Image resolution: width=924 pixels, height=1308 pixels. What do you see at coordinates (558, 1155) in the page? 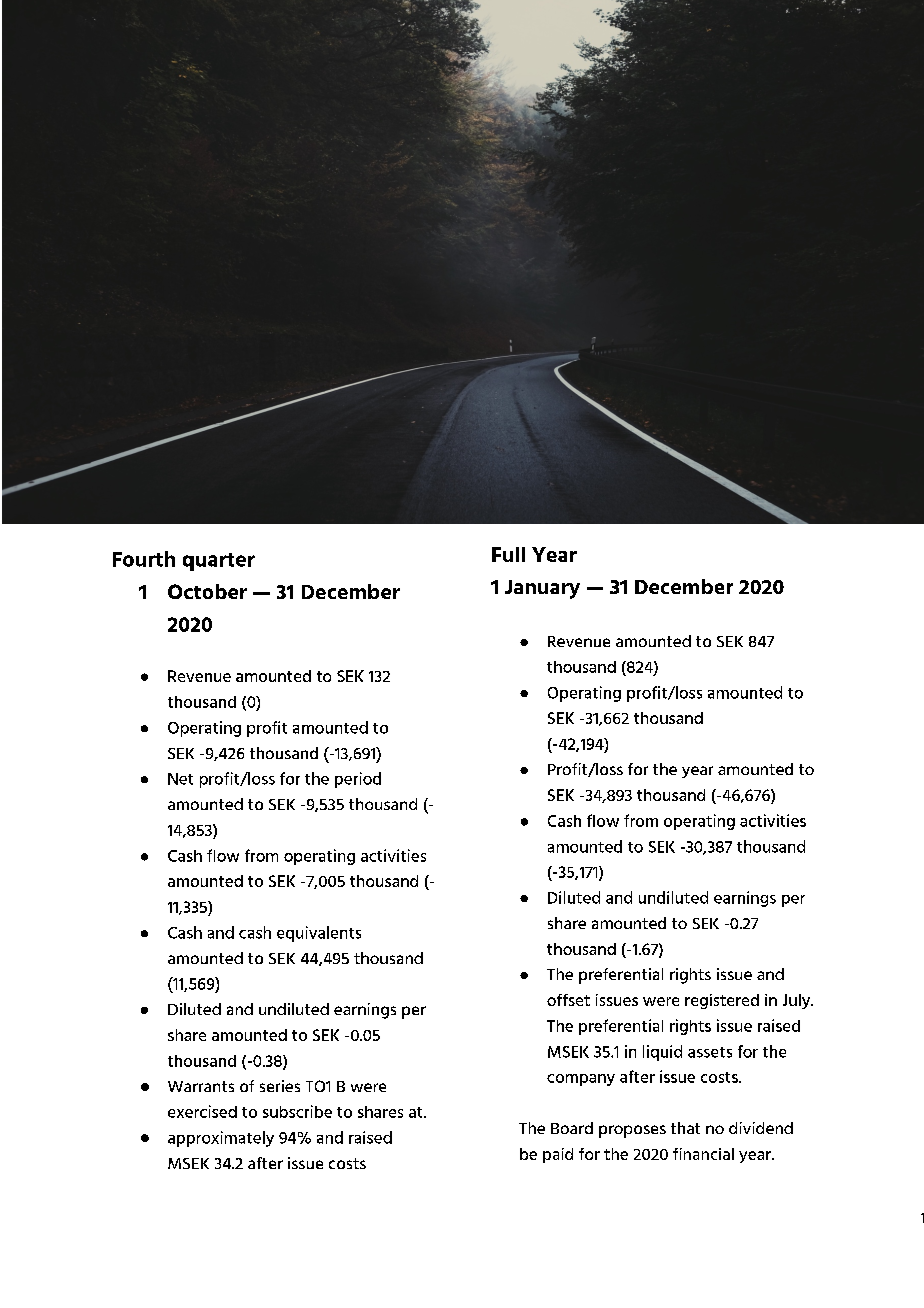
I see `paid` at bounding box center [558, 1155].
